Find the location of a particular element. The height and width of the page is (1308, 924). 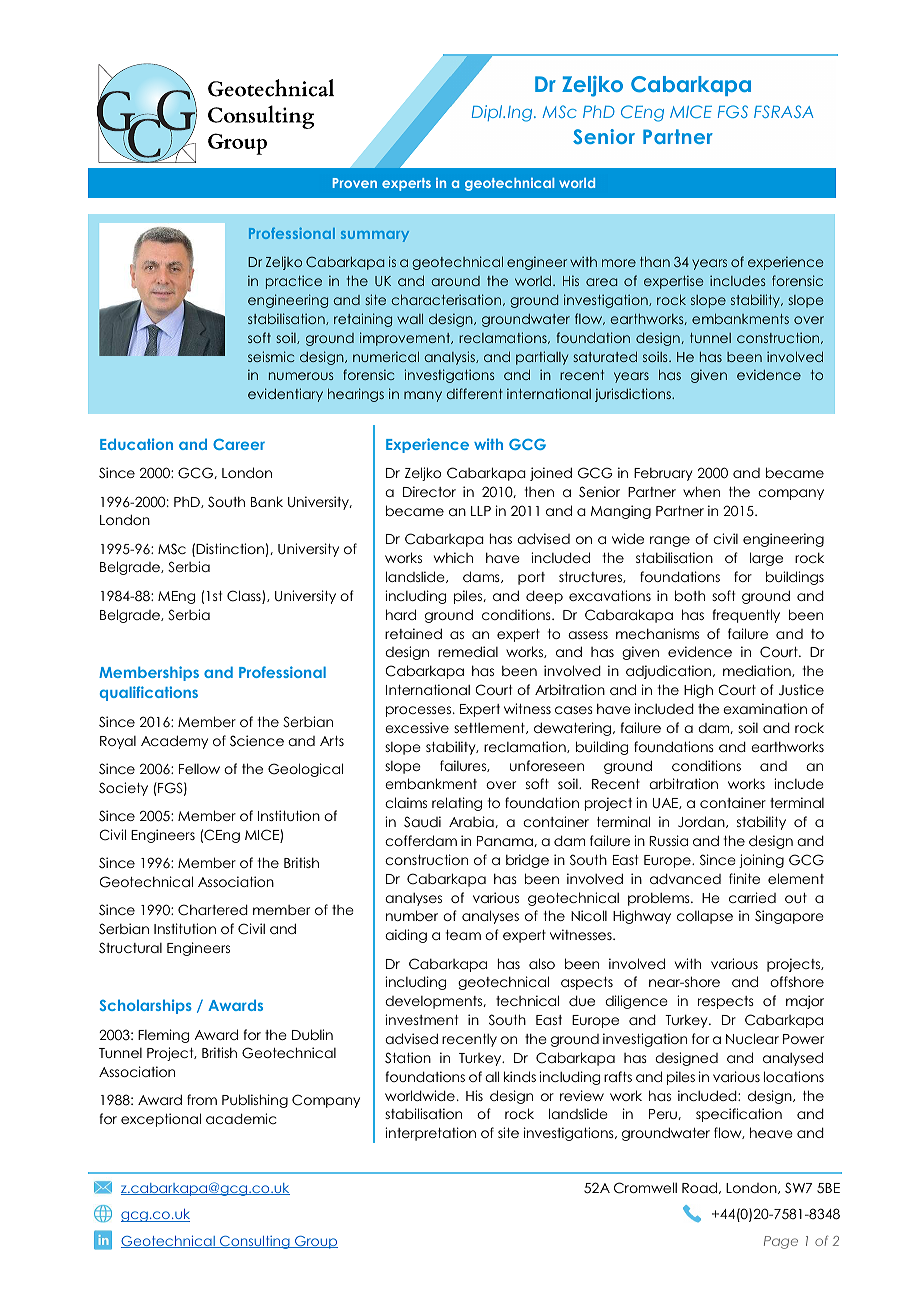

Academy is located at coordinates (174, 742).
